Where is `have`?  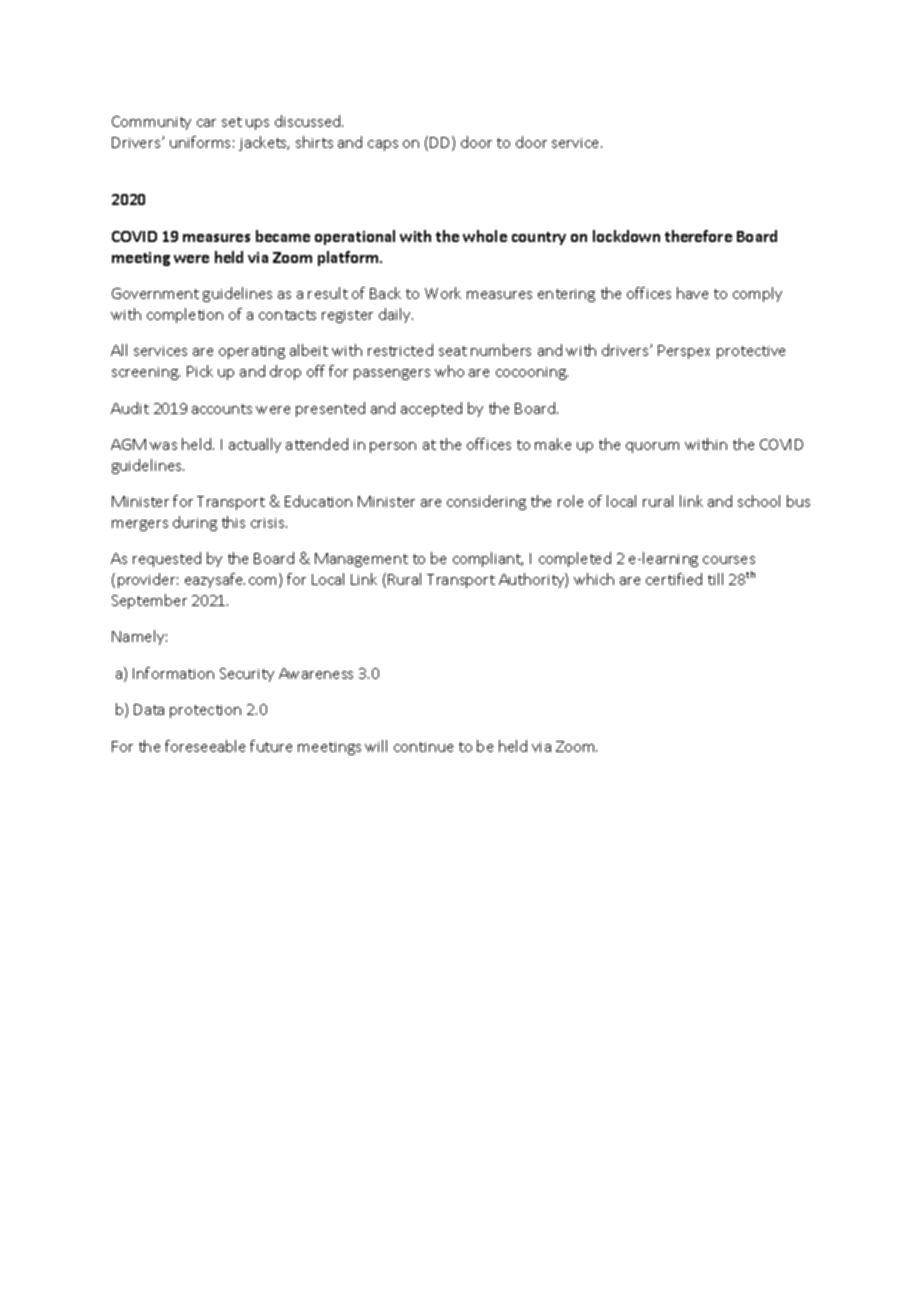 have is located at coordinates (692, 293).
